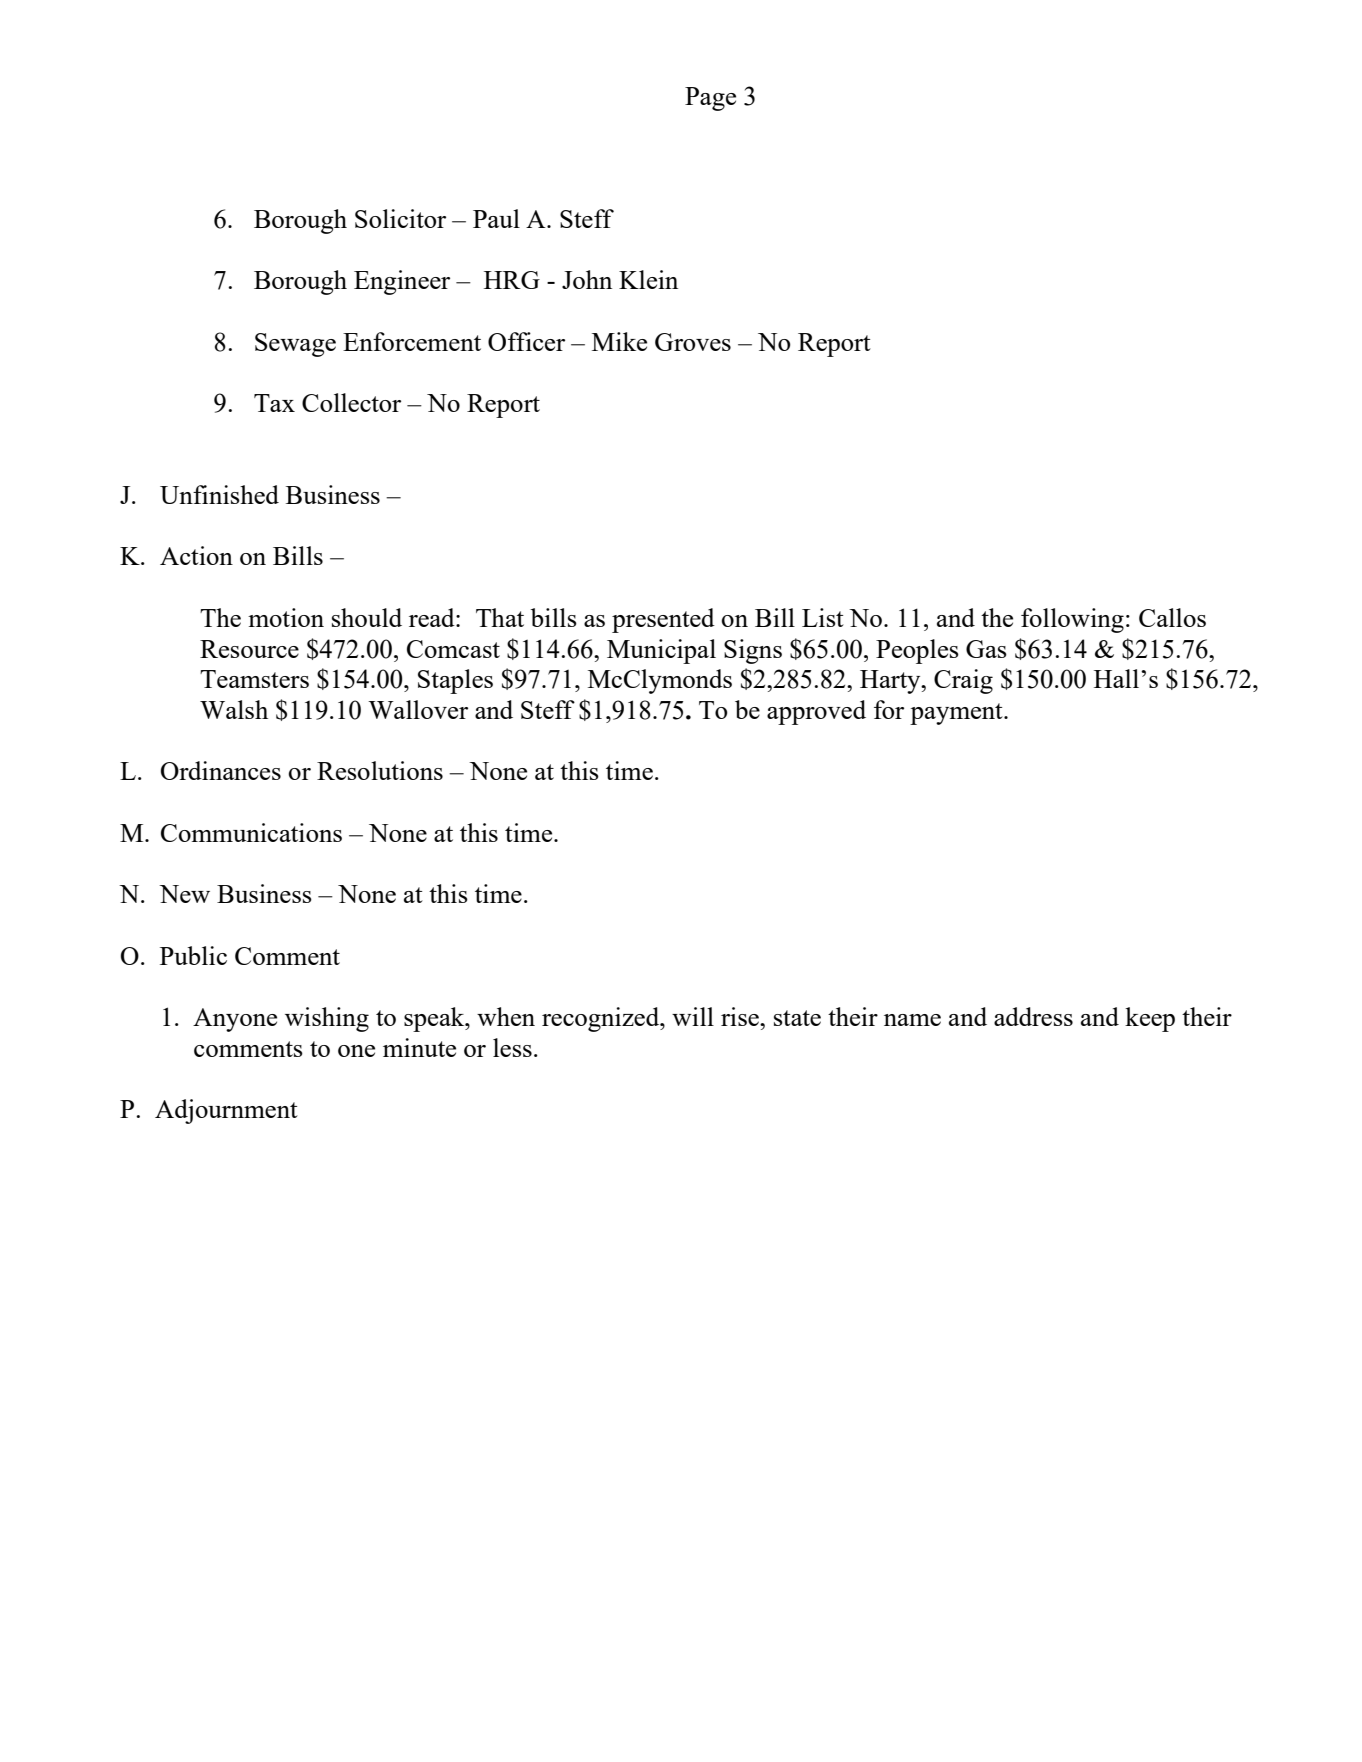  Describe the element at coordinates (400, 218) in the screenshot. I see `Solicitor` at that location.
